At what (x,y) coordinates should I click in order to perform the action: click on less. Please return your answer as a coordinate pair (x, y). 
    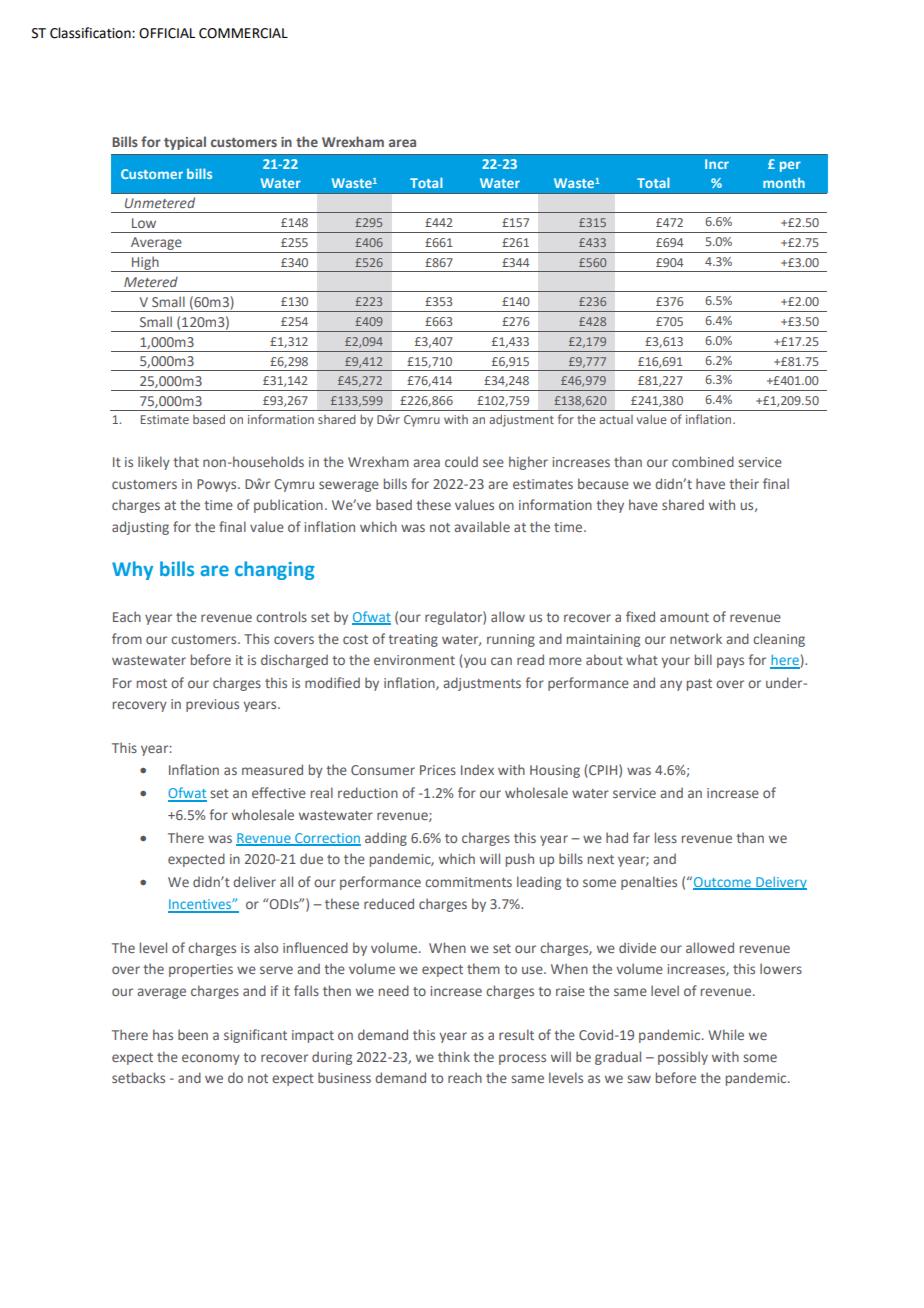
    Looking at the image, I should click on (666, 837).
